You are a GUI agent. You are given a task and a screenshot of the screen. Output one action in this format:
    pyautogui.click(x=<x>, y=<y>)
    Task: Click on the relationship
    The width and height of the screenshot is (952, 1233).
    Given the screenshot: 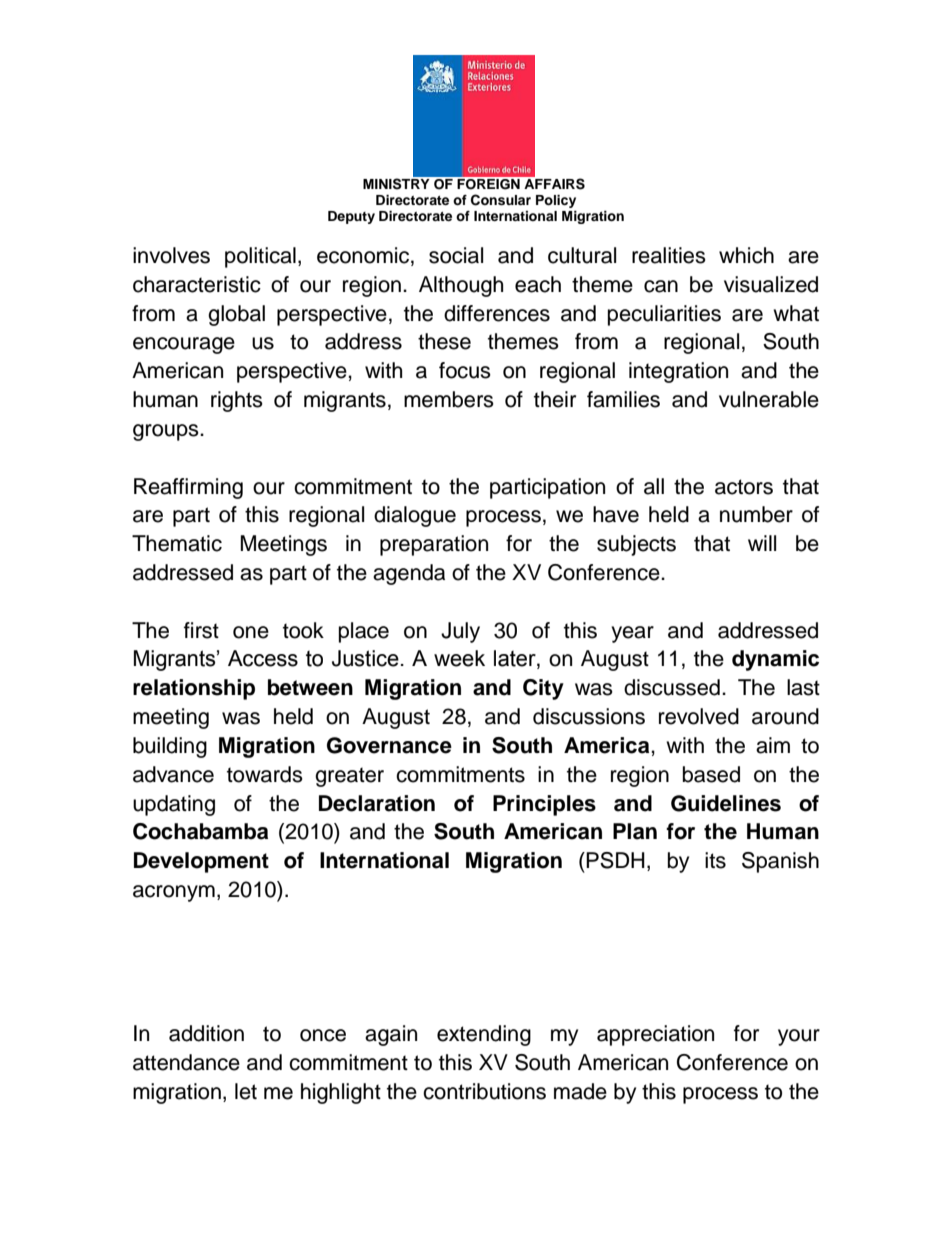 What is the action you would take?
    pyautogui.click(x=194, y=689)
